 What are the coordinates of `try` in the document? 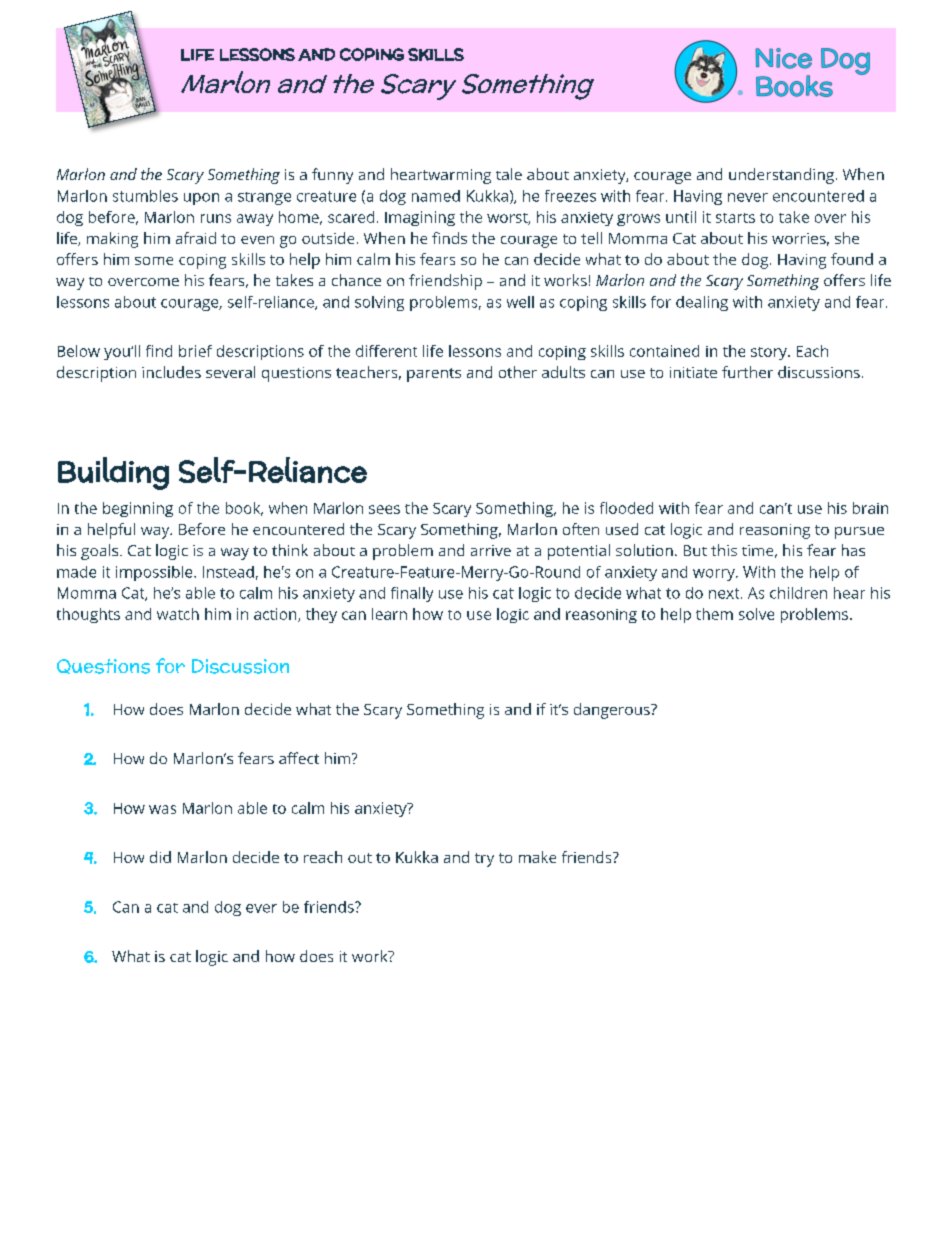 It's located at (484, 860).
